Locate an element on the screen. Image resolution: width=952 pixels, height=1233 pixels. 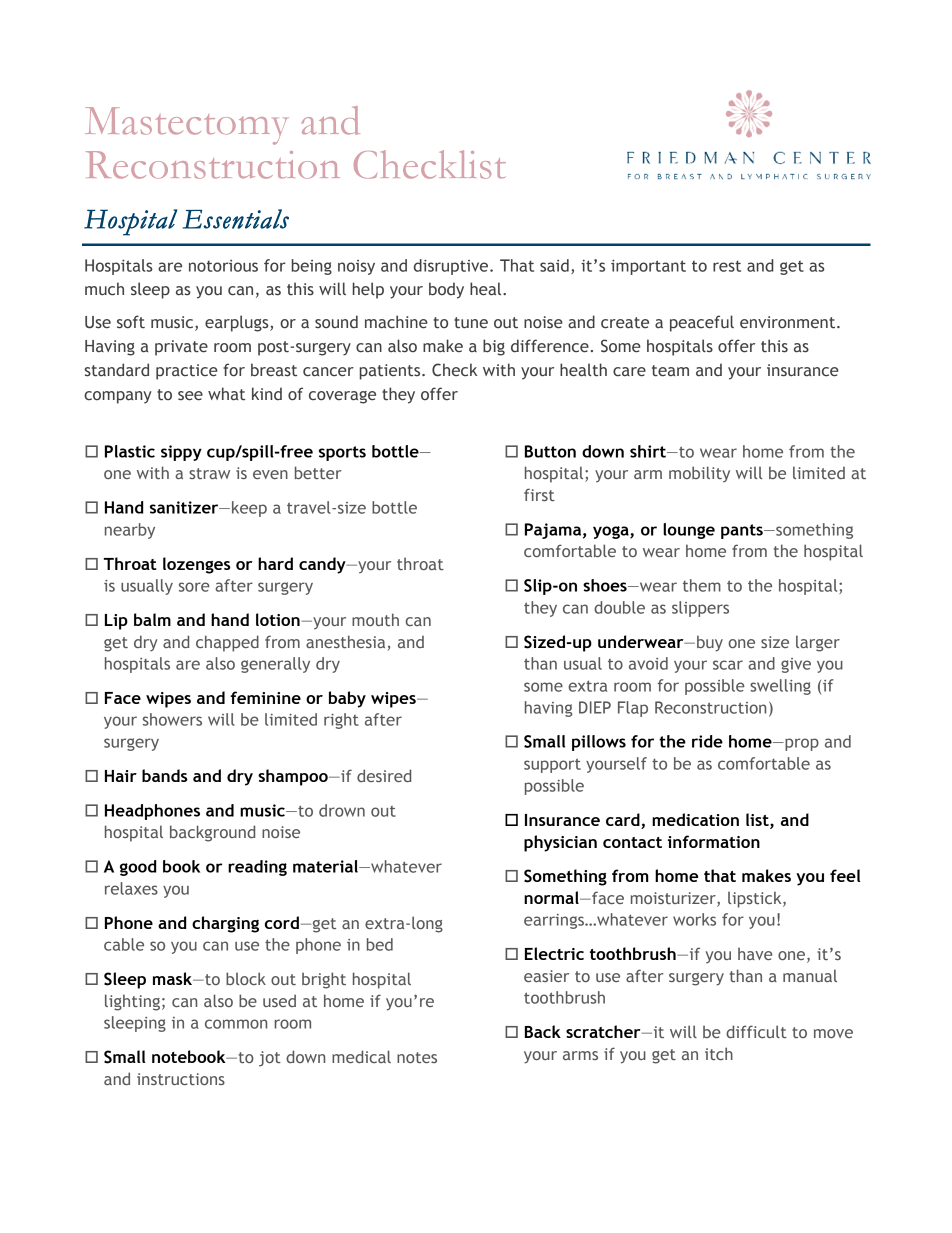
disruptive is located at coordinates (452, 267).
